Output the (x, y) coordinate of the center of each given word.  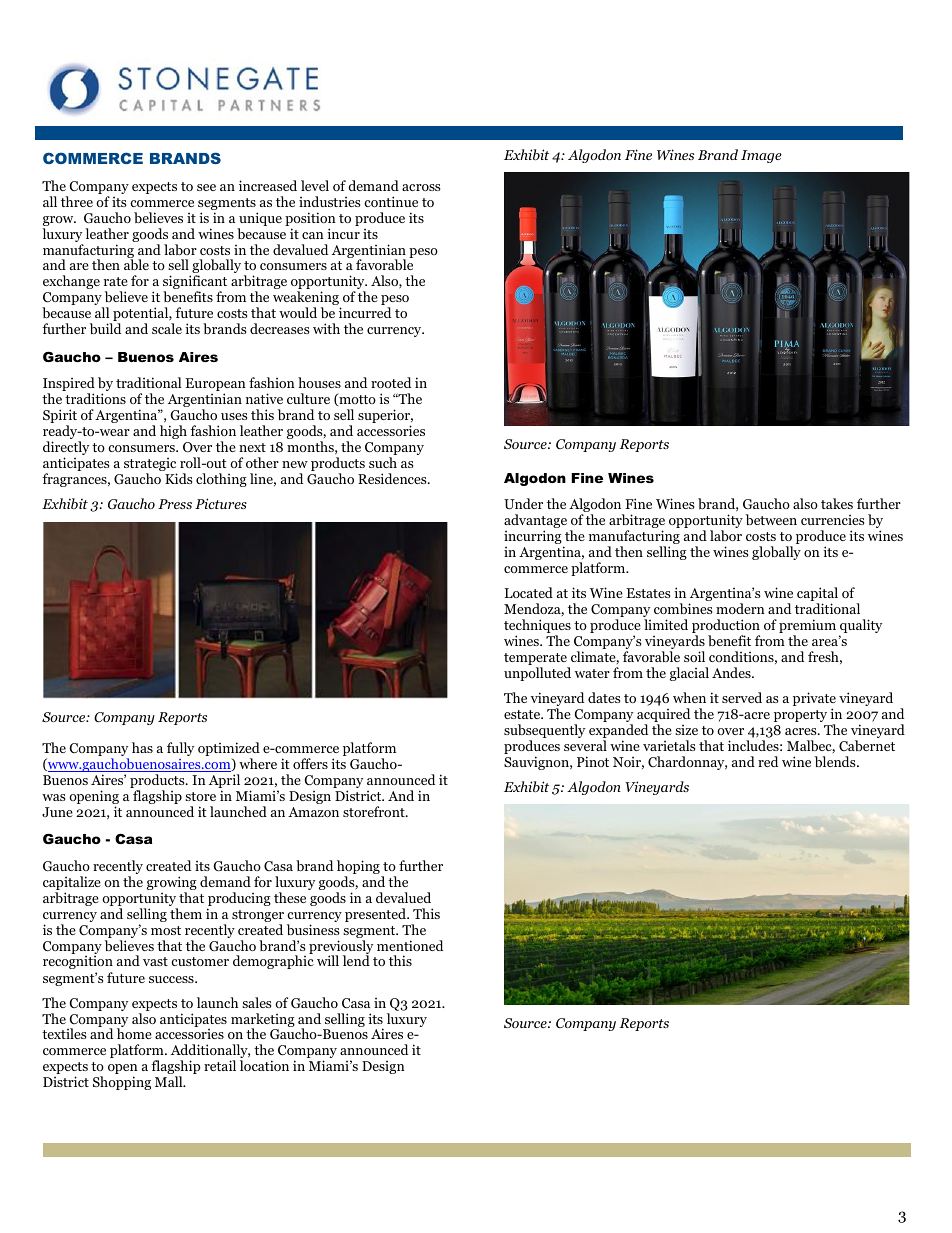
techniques (537, 627)
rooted (391, 382)
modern (740, 608)
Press (175, 504)
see (206, 187)
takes (837, 503)
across (421, 187)
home (134, 1033)
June (57, 812)
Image (761, 156)
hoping (359, 868)
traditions (95, 398)
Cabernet (867, 745)
